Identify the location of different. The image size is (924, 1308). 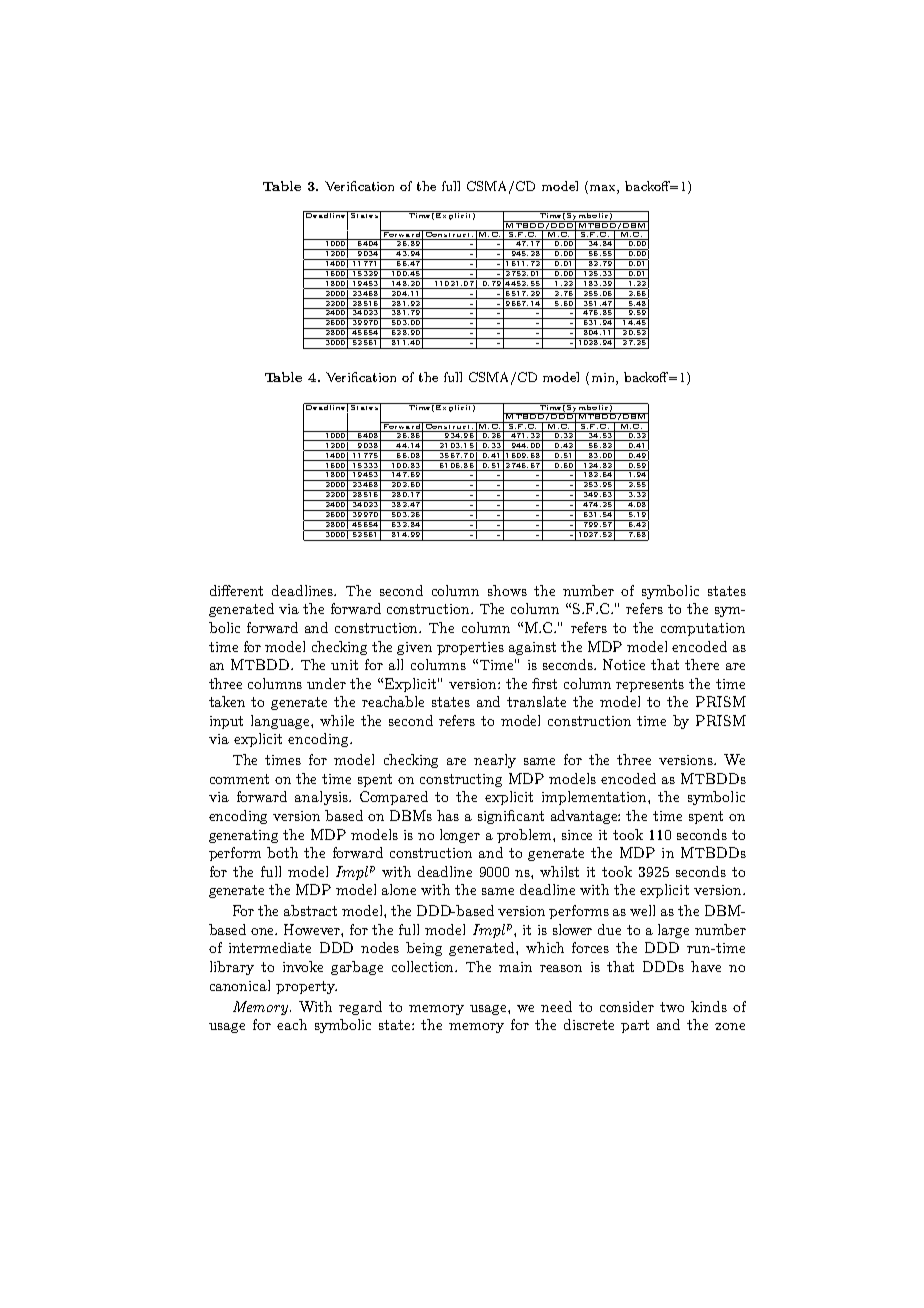
(236, 590).
